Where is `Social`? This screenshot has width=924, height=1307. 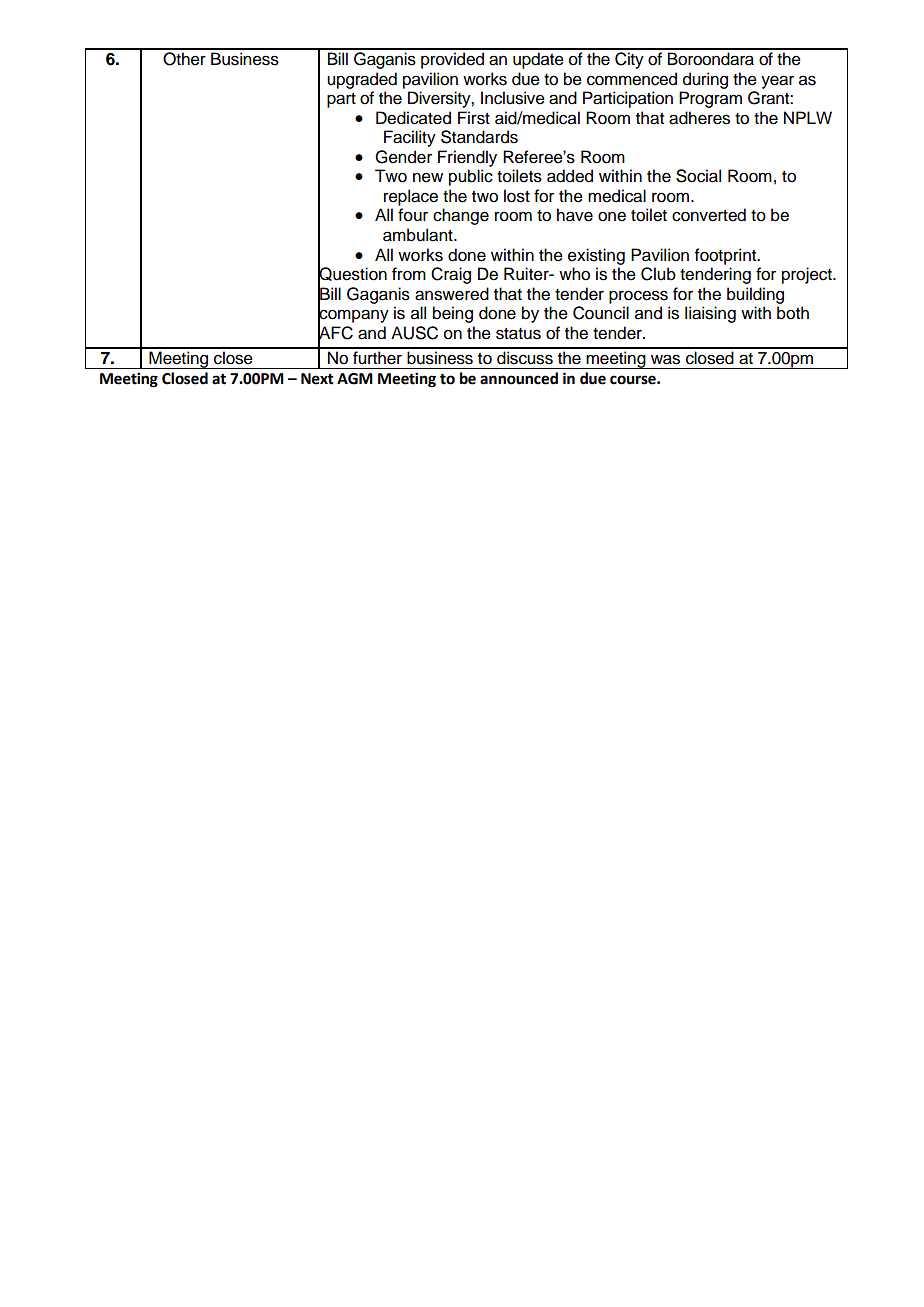
Social is located at coordinates (698, 176).
